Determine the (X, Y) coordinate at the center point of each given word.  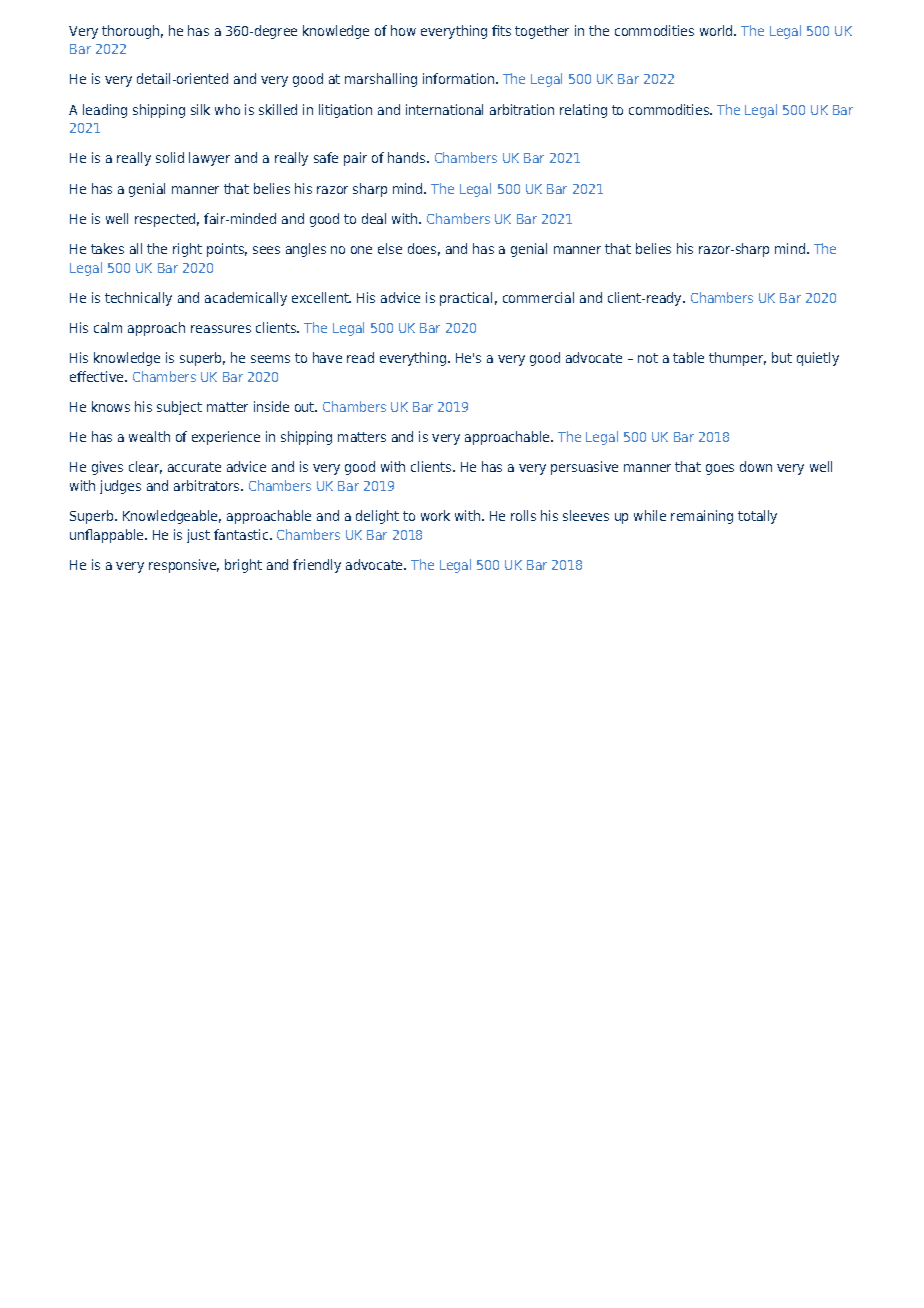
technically (138, 299)
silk (200, 109)
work (435, 515)
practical (466, 299)
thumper (737, 359)
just (198, 536)
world (717, 30)
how (403, 30)
